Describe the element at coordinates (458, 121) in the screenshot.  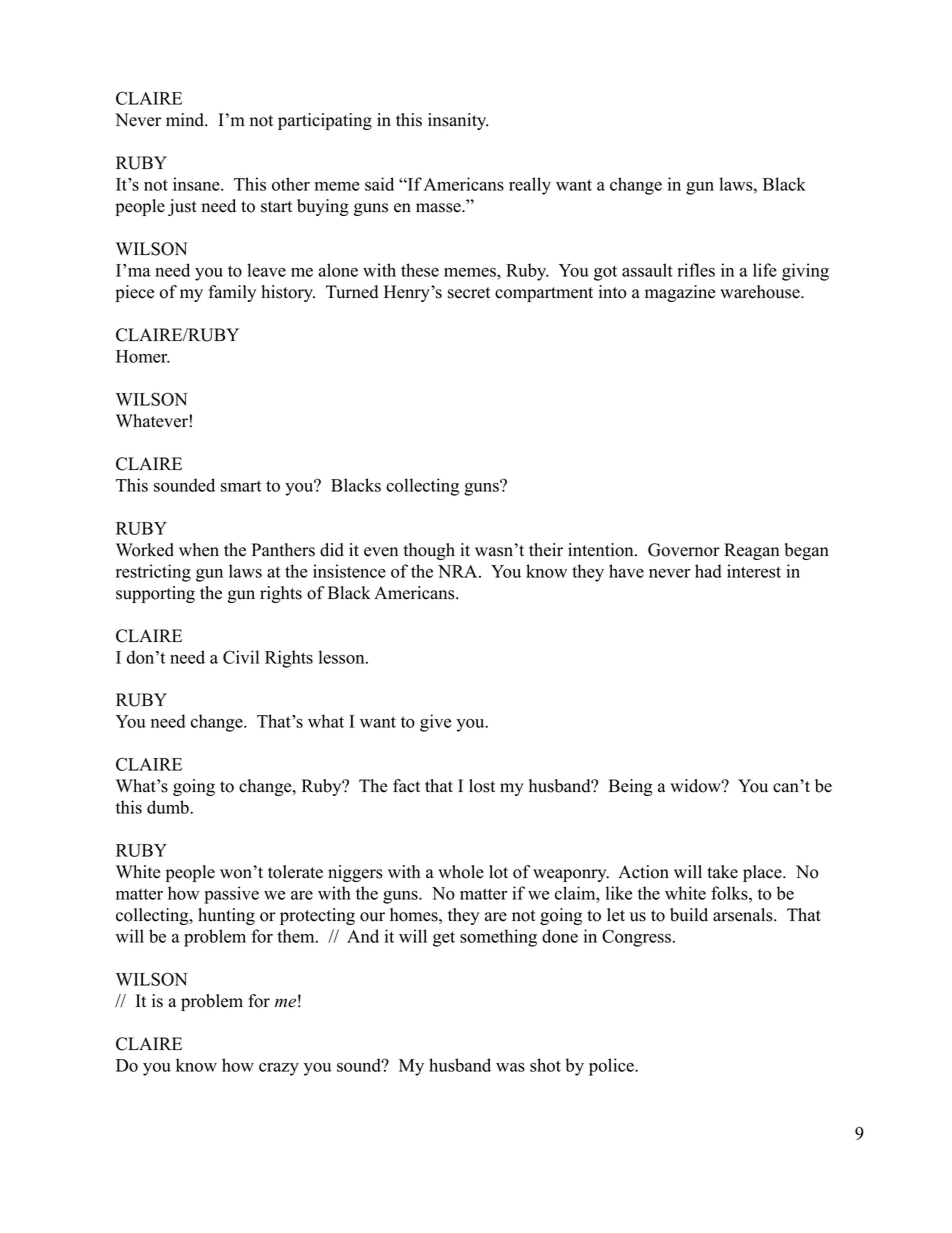
I see `insanity` at that location.
